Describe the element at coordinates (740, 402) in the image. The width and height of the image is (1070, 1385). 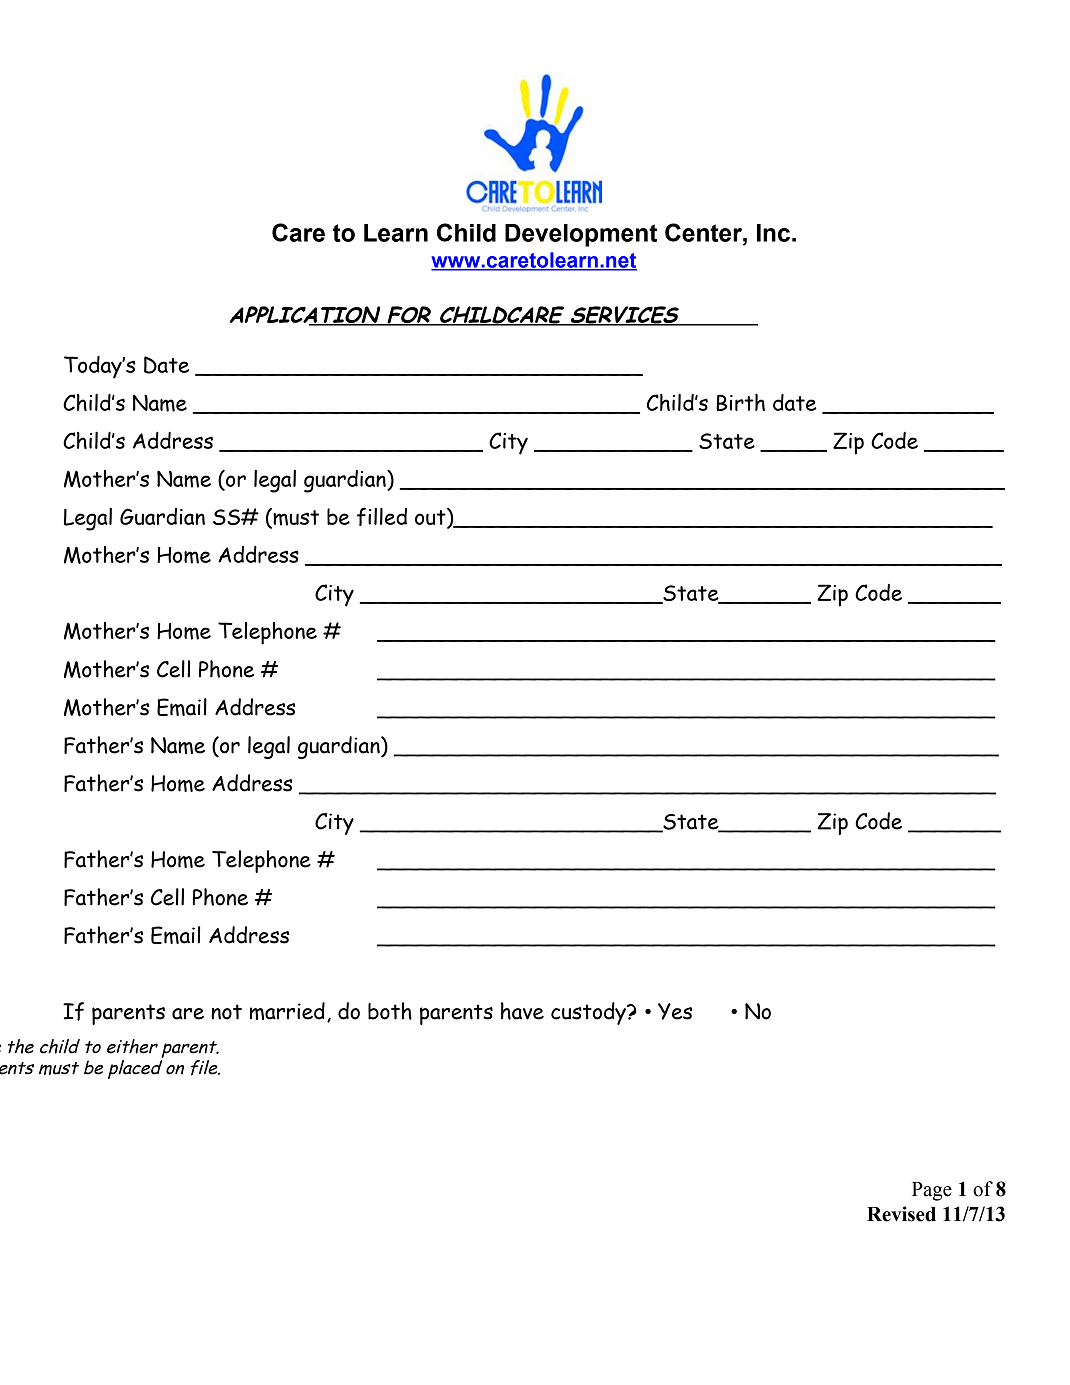
I see `Birth` at that location.
